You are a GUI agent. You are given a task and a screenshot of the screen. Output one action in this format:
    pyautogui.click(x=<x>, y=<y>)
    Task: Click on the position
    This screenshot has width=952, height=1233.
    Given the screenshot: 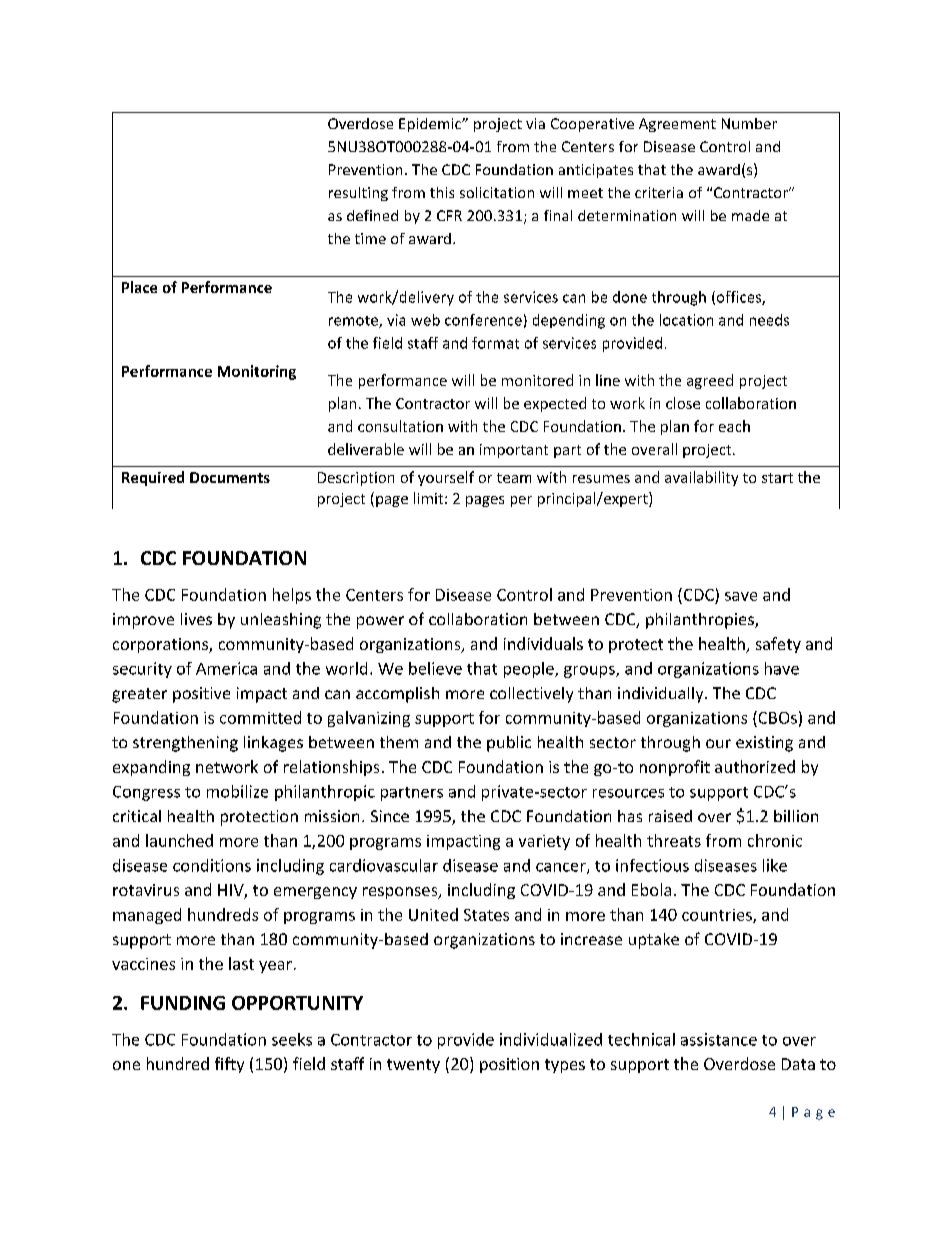 What is the action you would take?
    pyautogui.click(x=509, y=1065)
